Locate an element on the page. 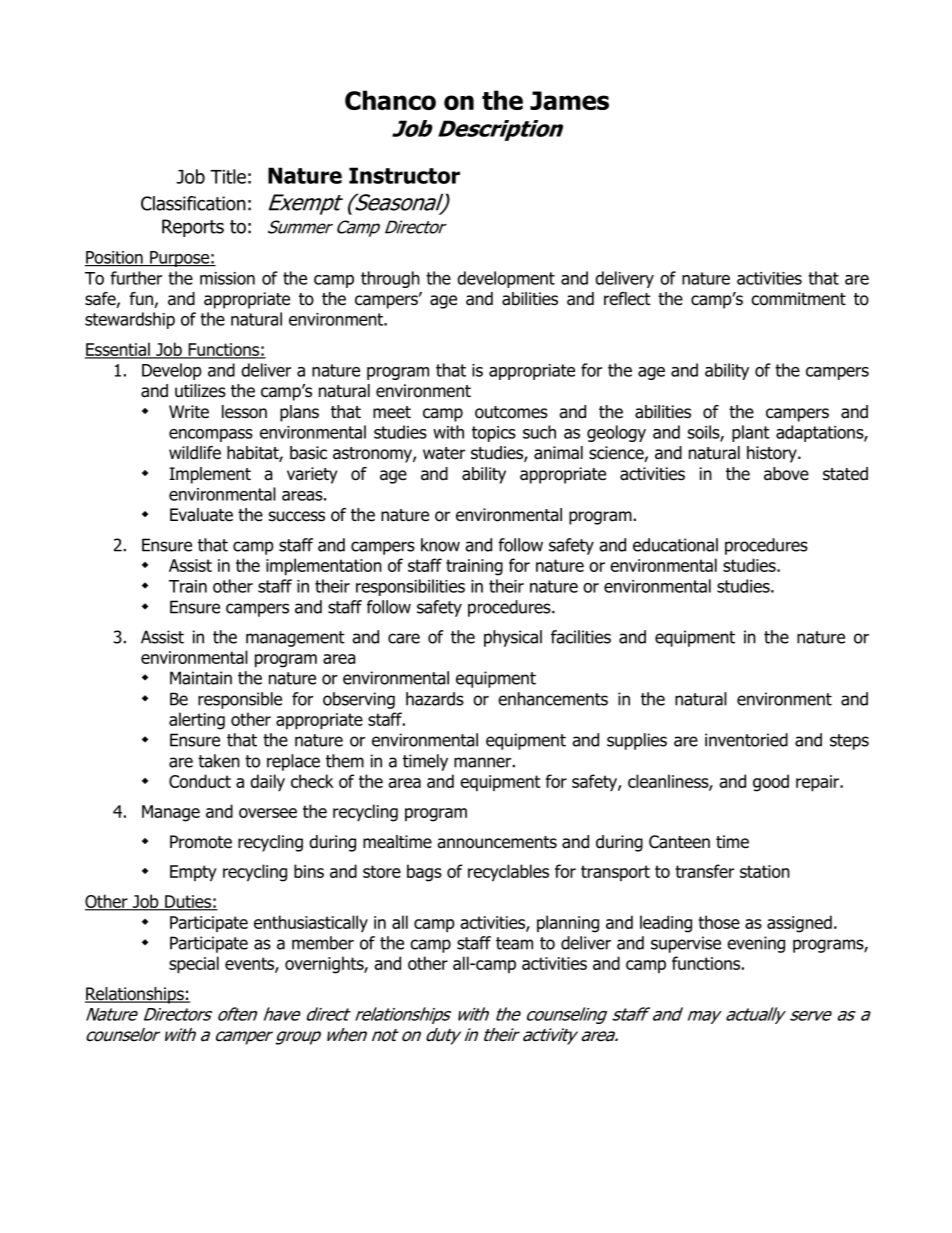 The width and height of the document is (952, 1233). evening is located at coordinates (756, 944).
